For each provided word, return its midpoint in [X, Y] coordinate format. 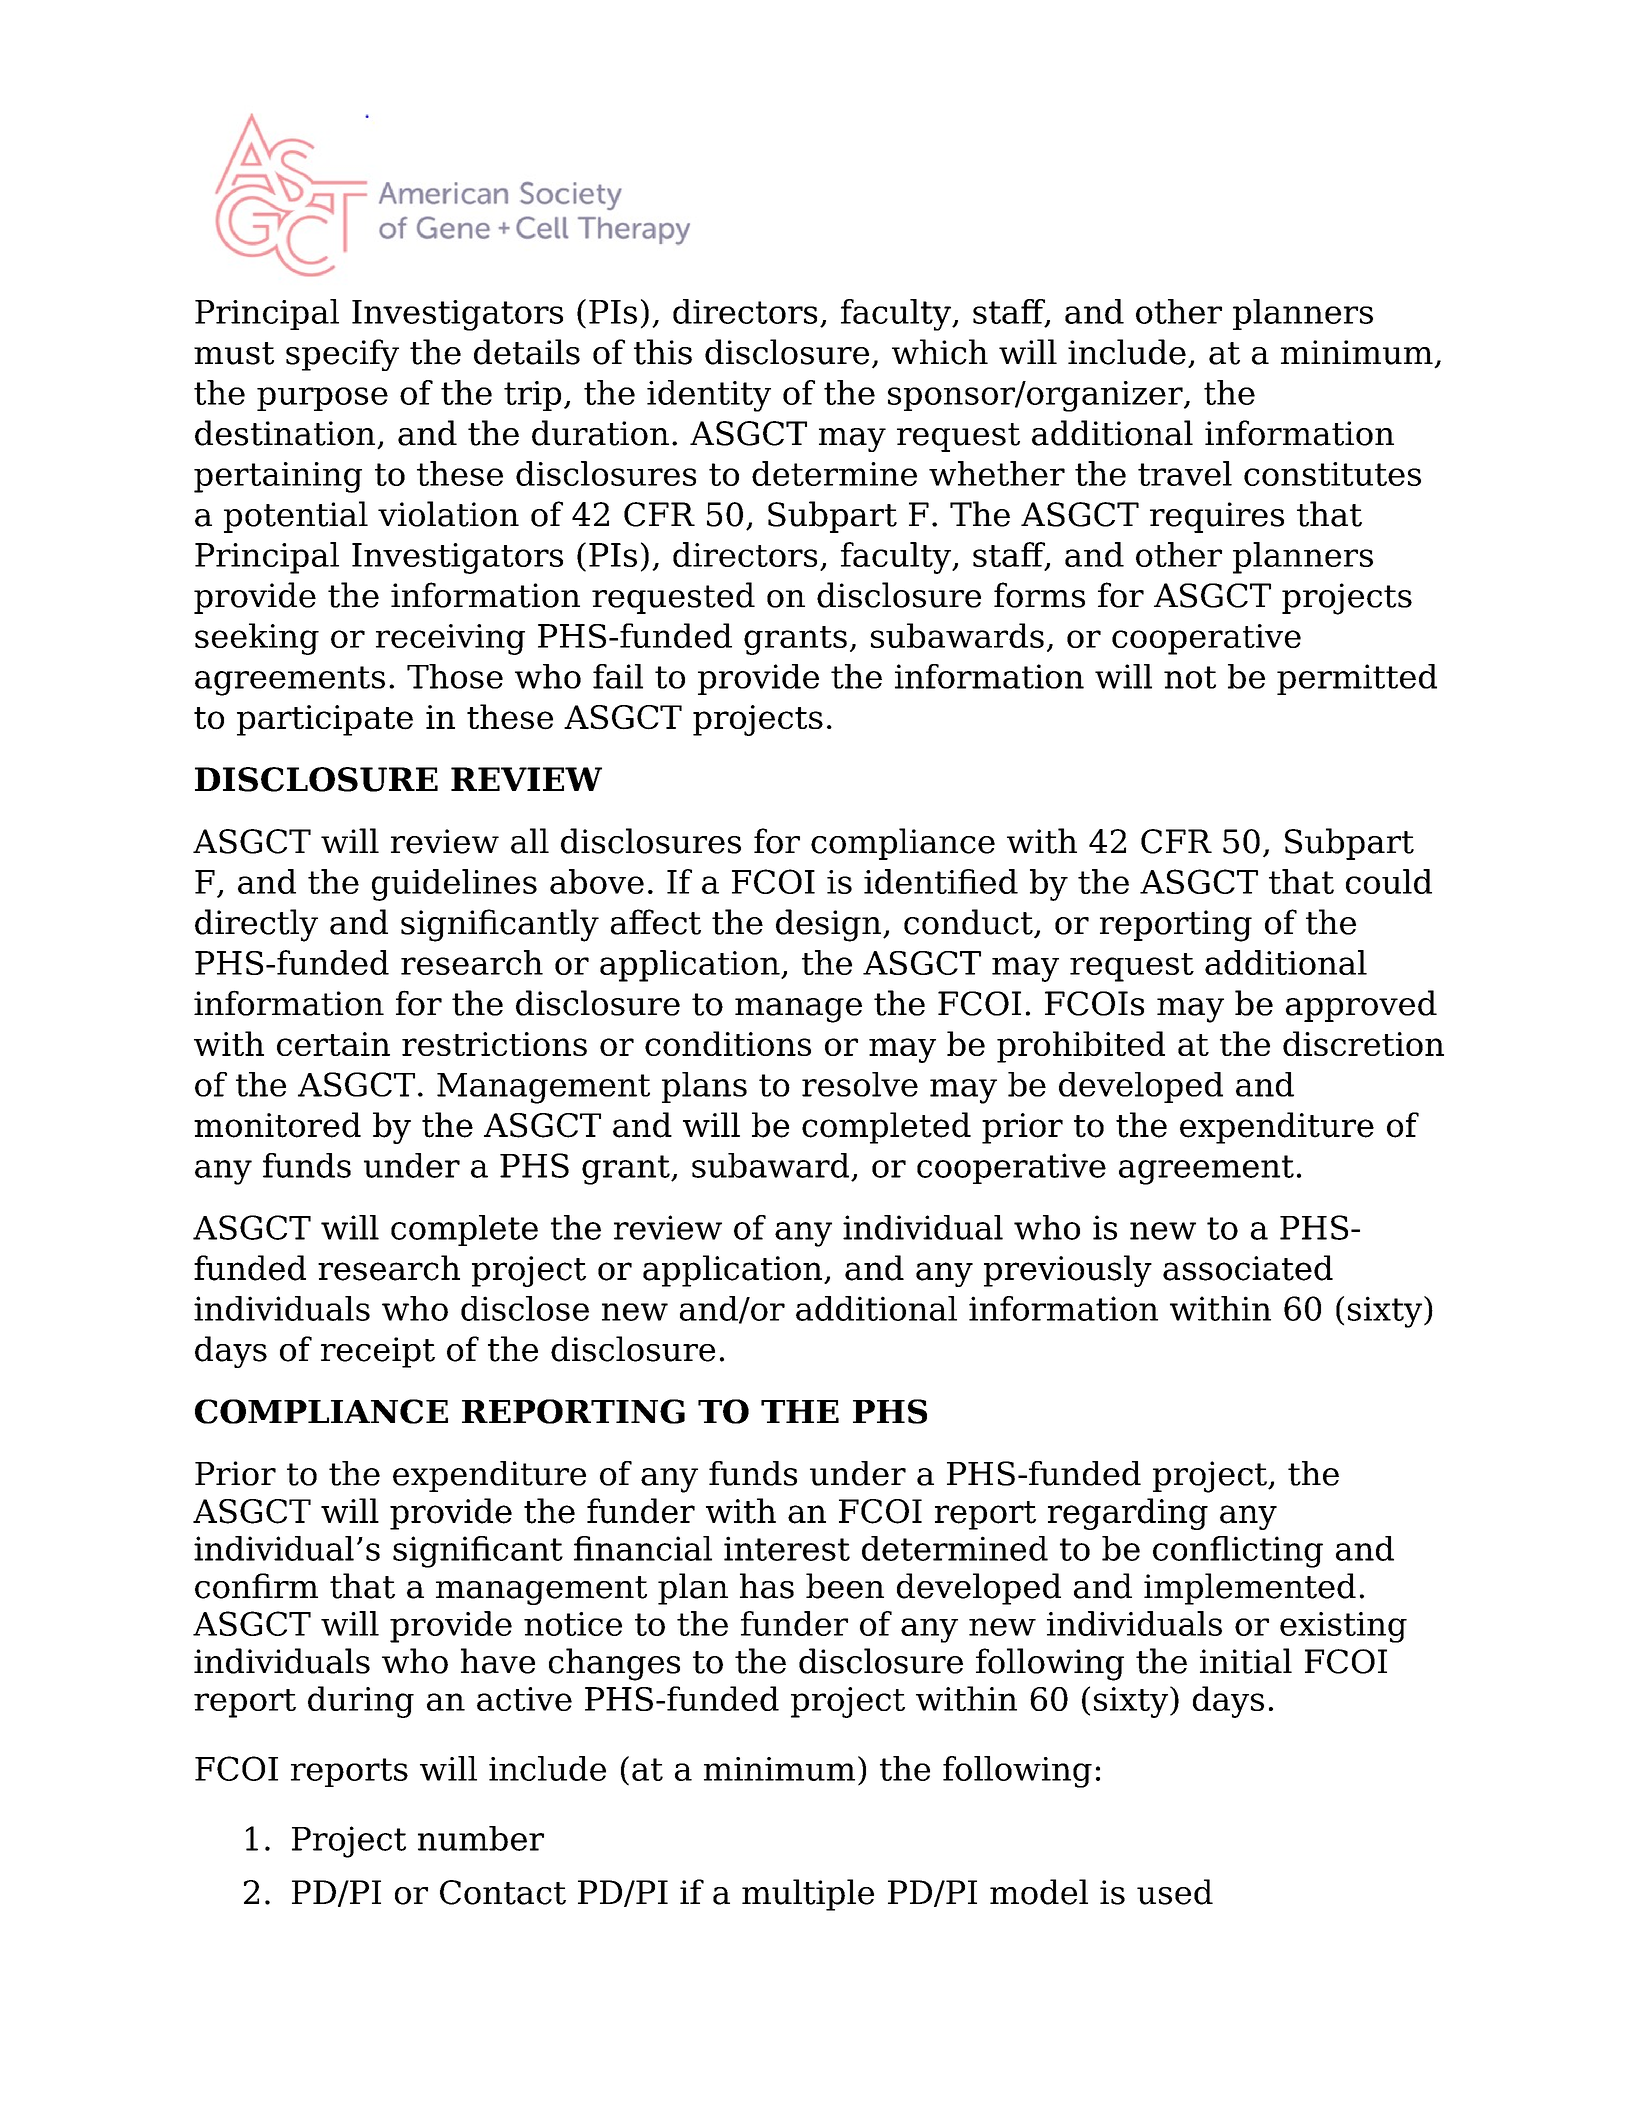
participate [325, 720]
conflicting [1238, 1552]
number [481, 1838]
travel [1185, 473]
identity [709, 396]
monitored [277, 1125]
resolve [860, 1084]
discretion [1363, 1043]
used [1175, 1892]
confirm [256, 1586]
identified [941, 881]
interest [787, 1548]
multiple [808, 1895]
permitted [1357, 679]
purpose [322, 399]
